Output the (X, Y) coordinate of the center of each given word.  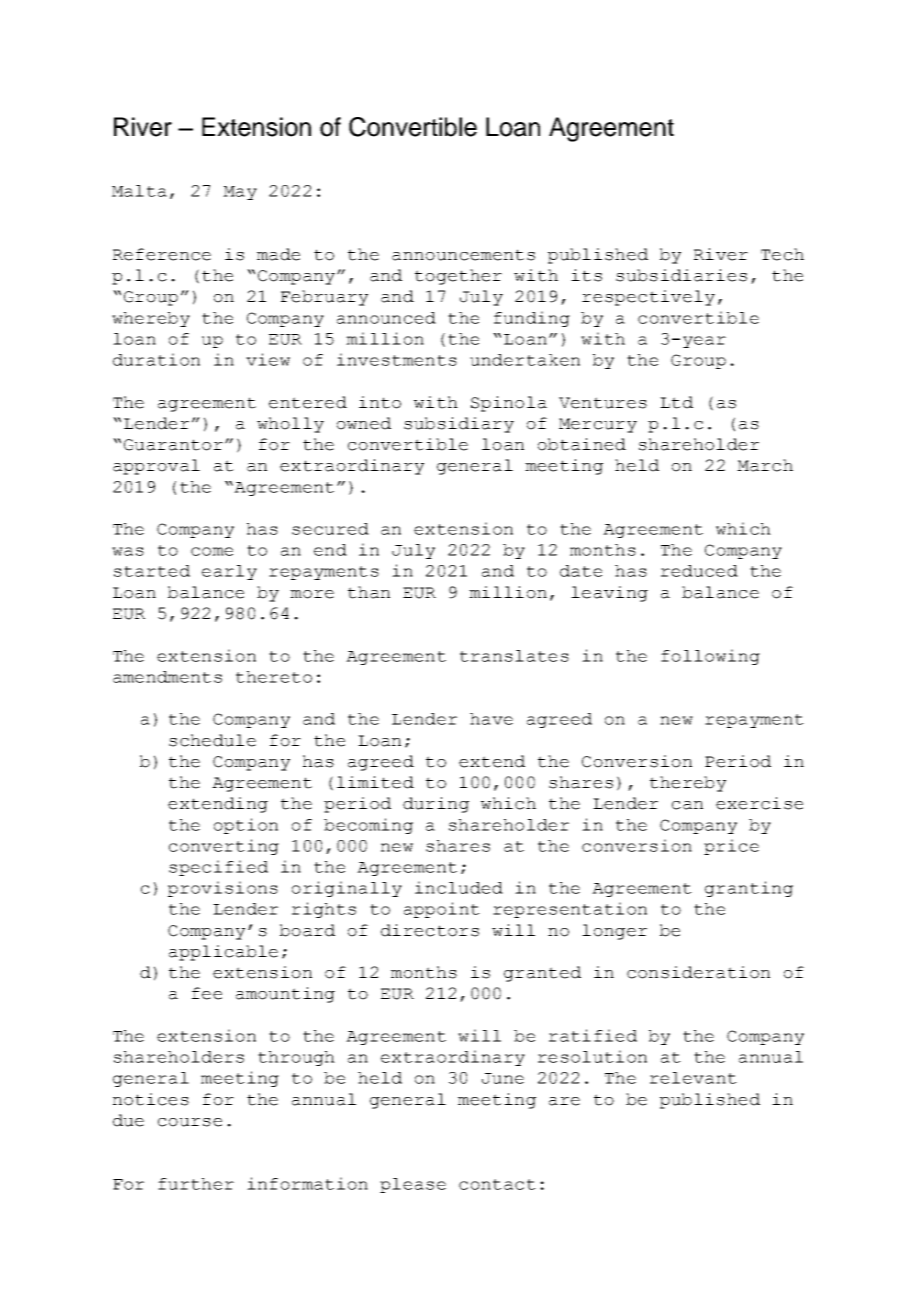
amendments (167, 677)
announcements (463, 255)
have (491, 719)
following (710, 657)
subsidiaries (681, 275)
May (240, 193)
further (196, 1184)
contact (497, 1184)
